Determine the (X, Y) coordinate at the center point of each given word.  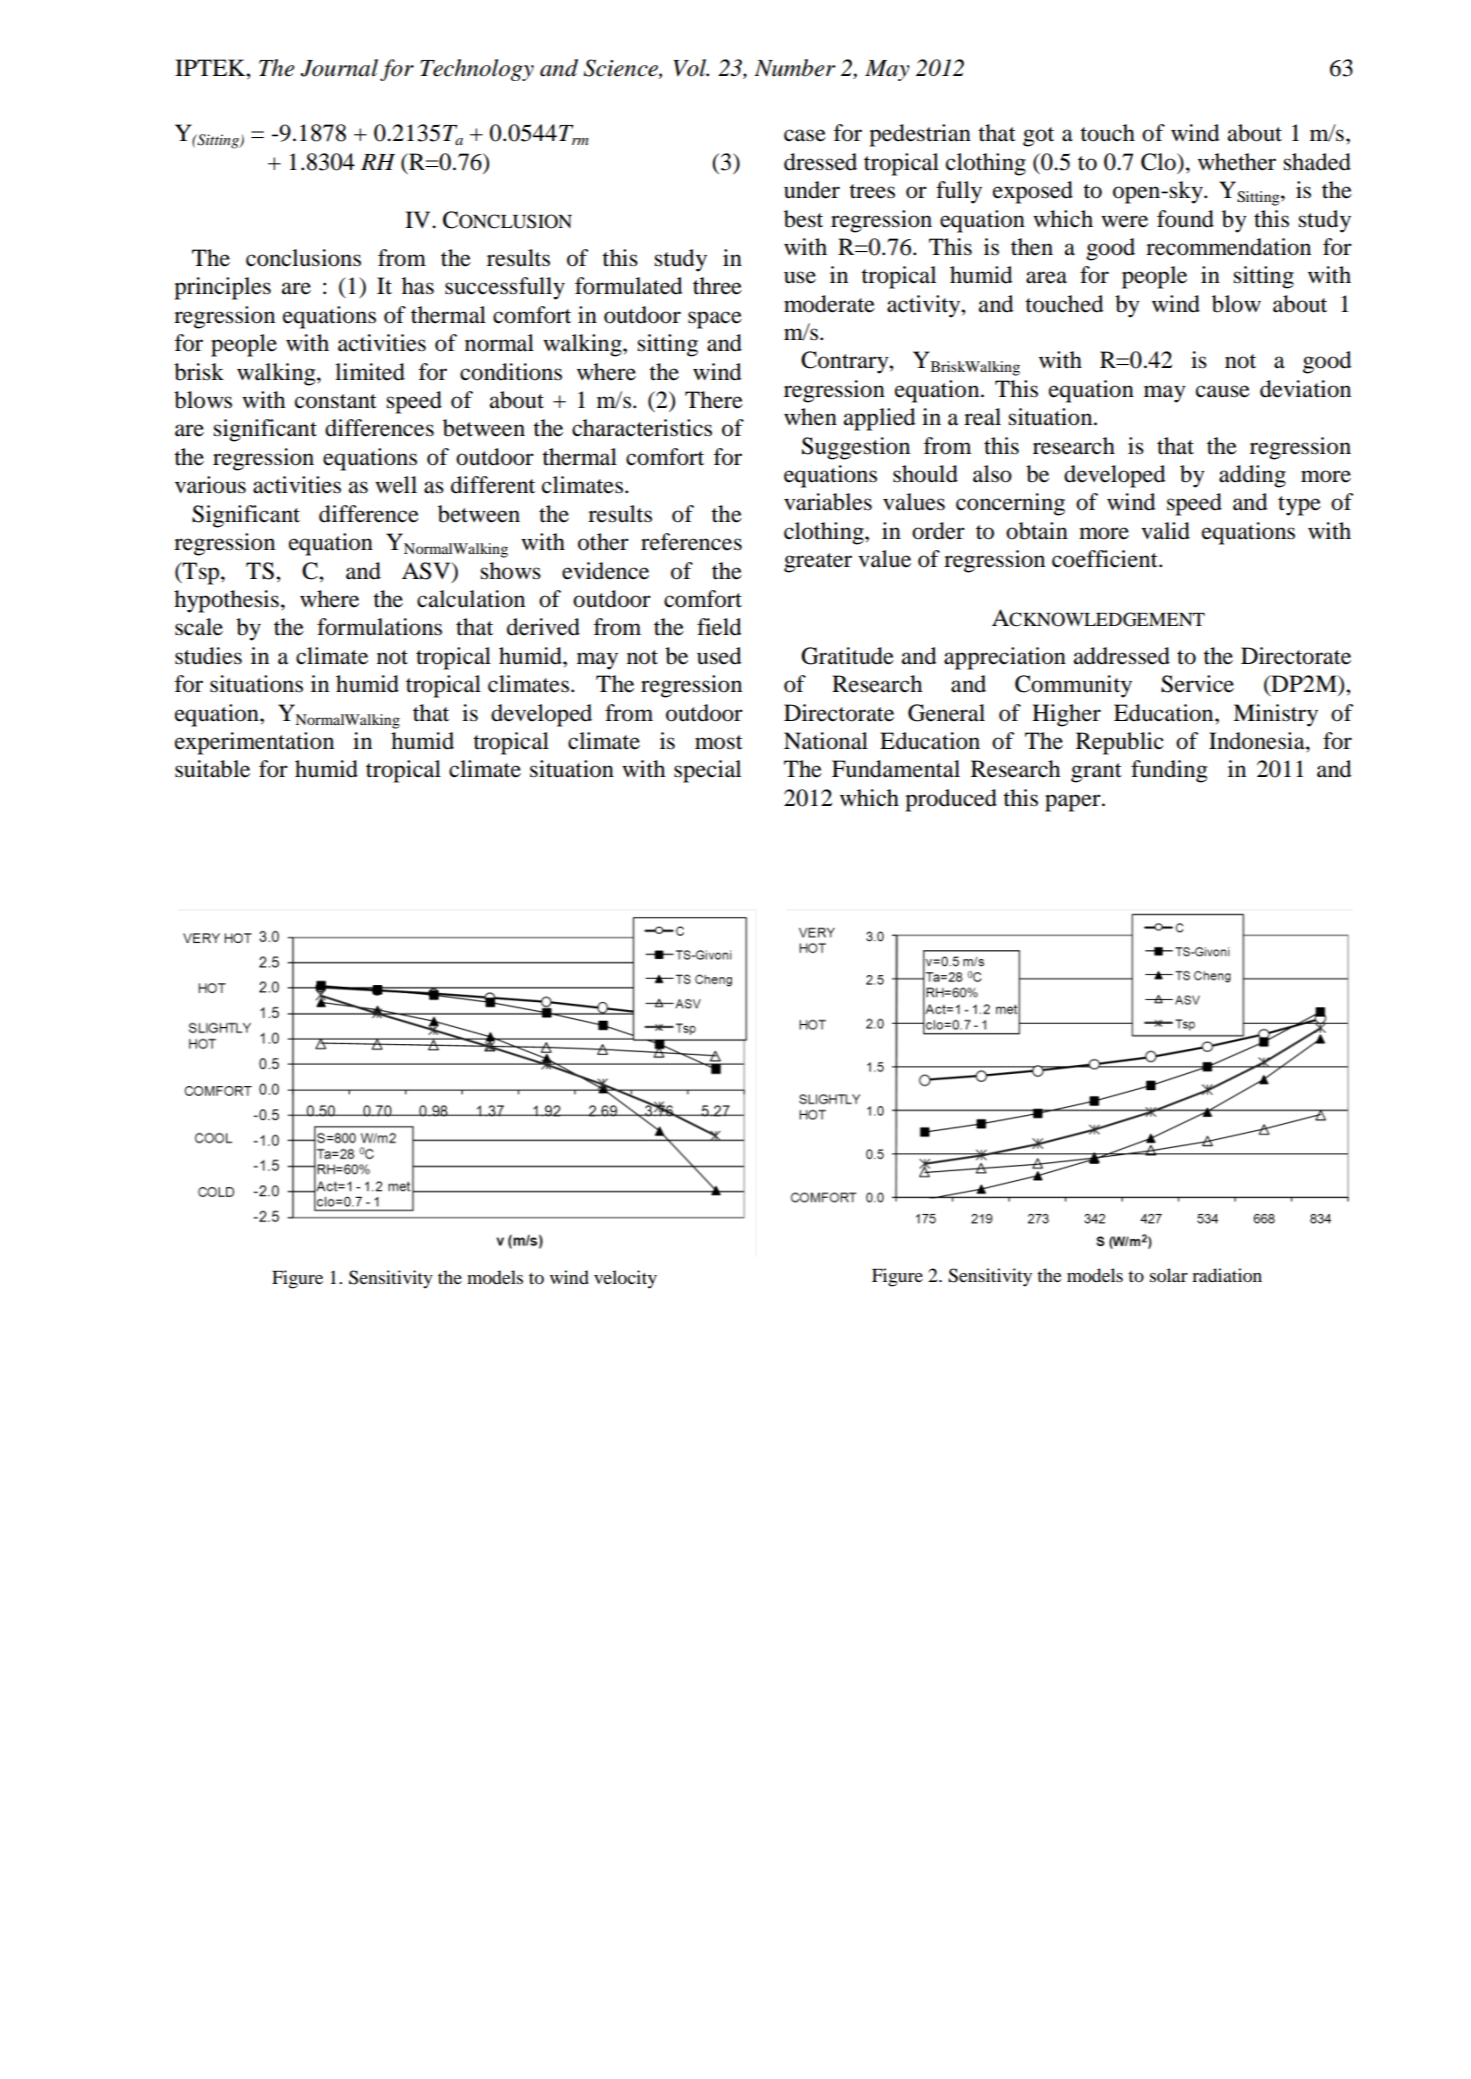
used (719, 656)
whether (1237, 162)
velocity (625, 1279)
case (805, 135)
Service (1197, 684)
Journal (339, 68)
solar (1169, 1275)
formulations (379, 627)
